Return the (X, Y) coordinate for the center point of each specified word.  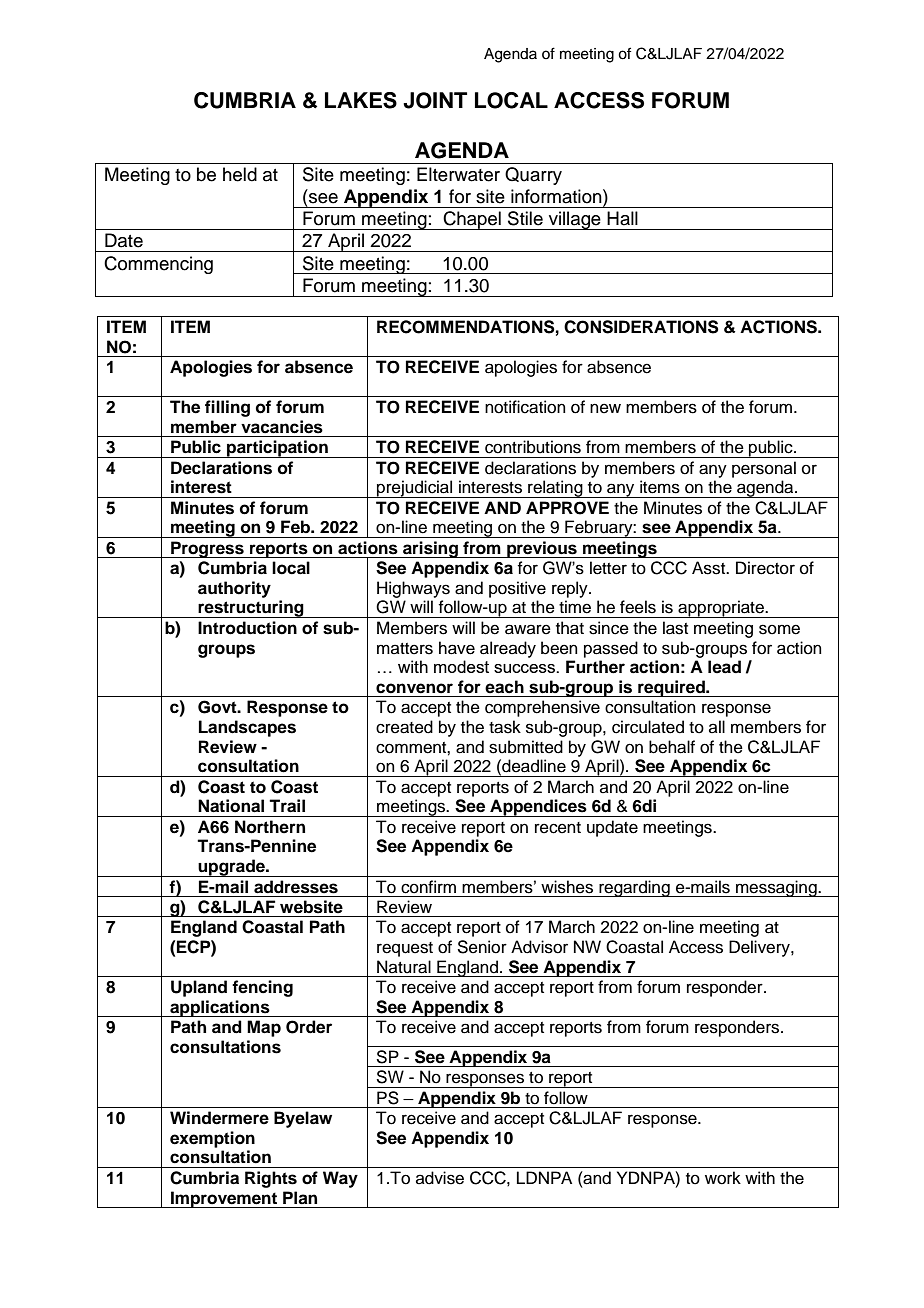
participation (277, 449)
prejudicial (415, 489)
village (574, 220)
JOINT (435, 100)
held (240, 174)
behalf (672, 747)
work (723, 1178)
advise (440, 1178)
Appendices (538, 808)
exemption (212, 1139)
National (231, 806)
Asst (710, 568)
